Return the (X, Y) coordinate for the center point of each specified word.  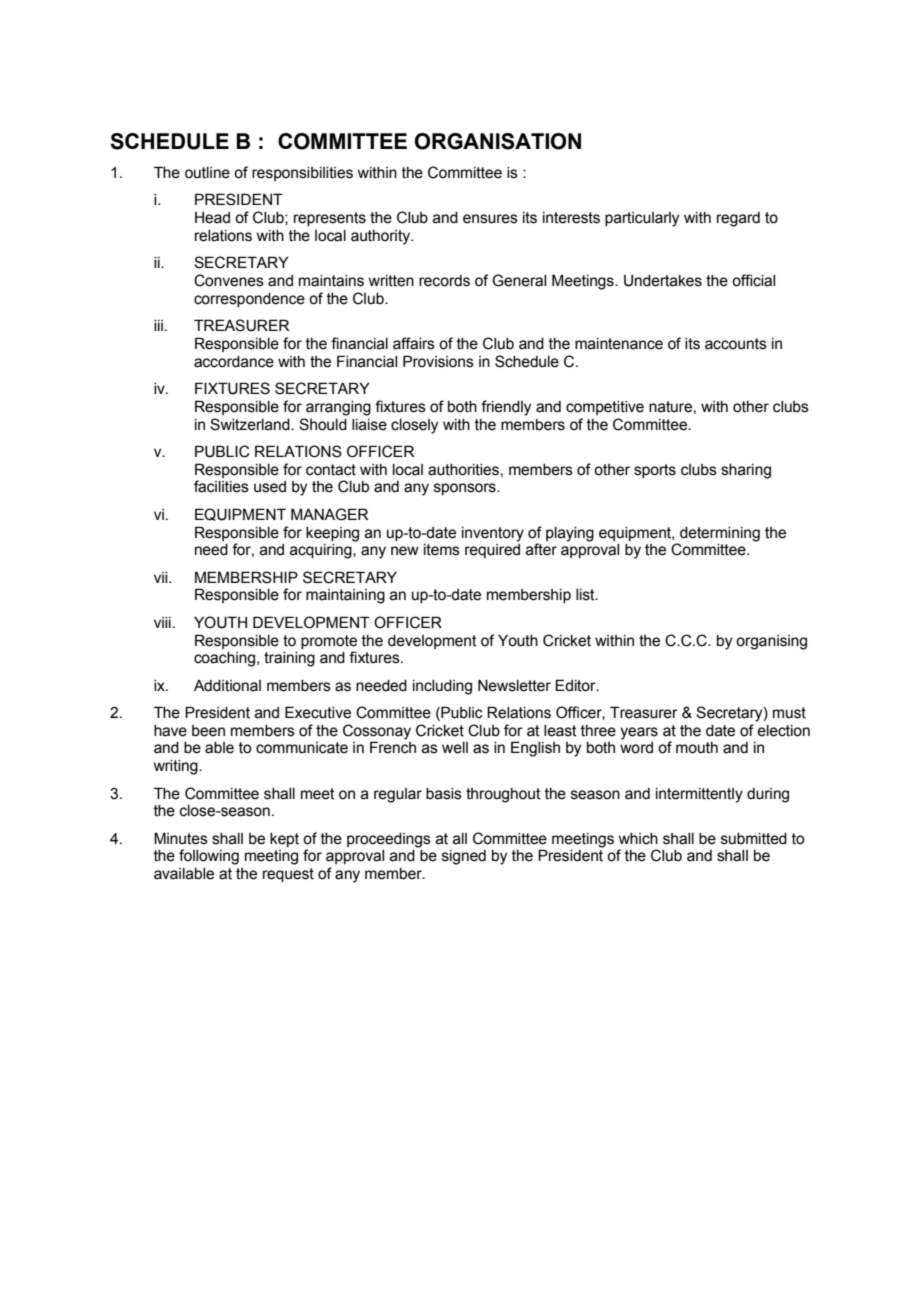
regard (738, 219)
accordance (234, 362)
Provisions (438, 361)
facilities (221, 486)
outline (207, 173)
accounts (736, 344)
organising (771, 642)
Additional (227, 686)
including (442, 687)
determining (720, 534)
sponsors (466, 489)
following (209, 857)
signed (464, 857)
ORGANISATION (498, 141)
